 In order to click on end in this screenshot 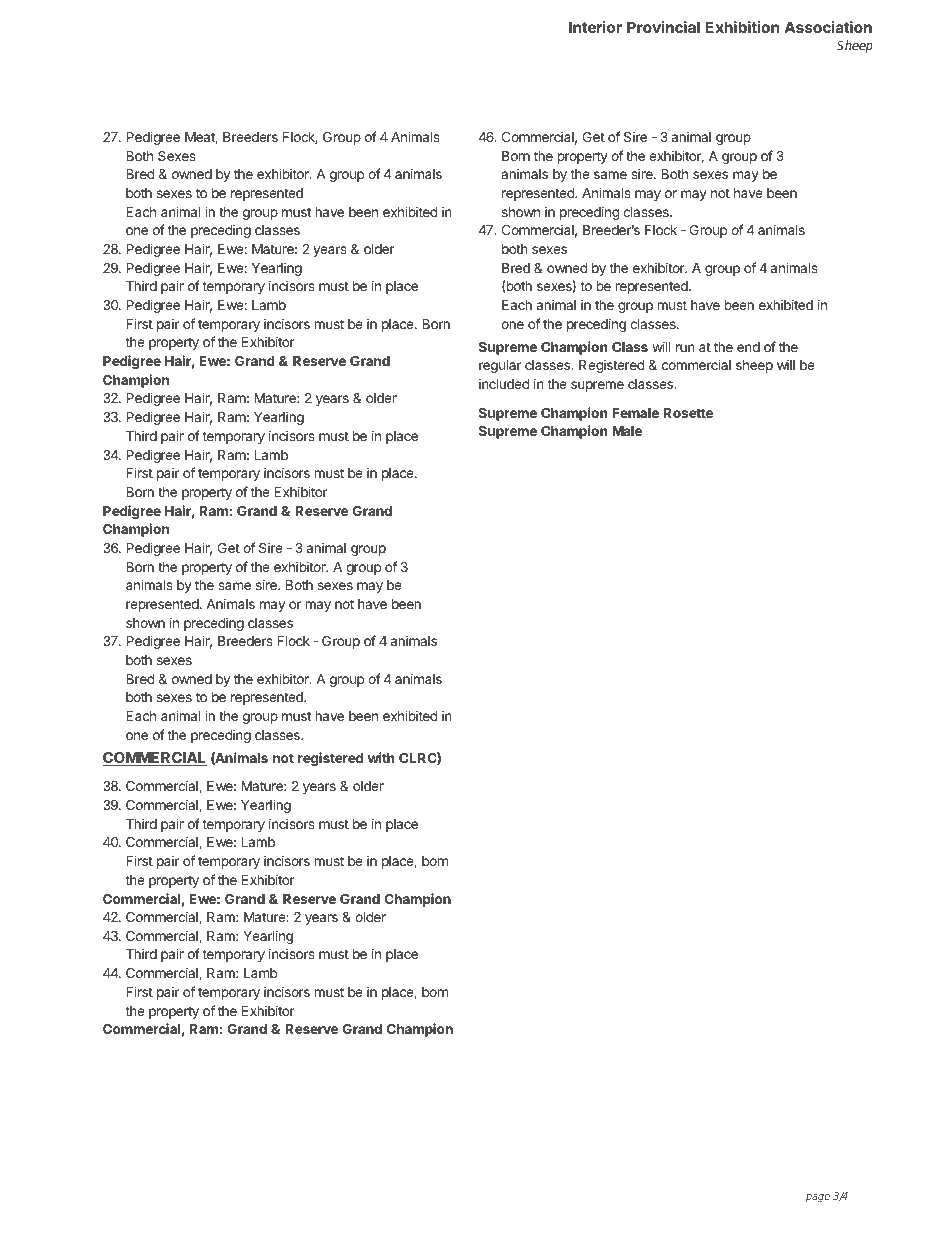, I will do `click(748, 347)`.
